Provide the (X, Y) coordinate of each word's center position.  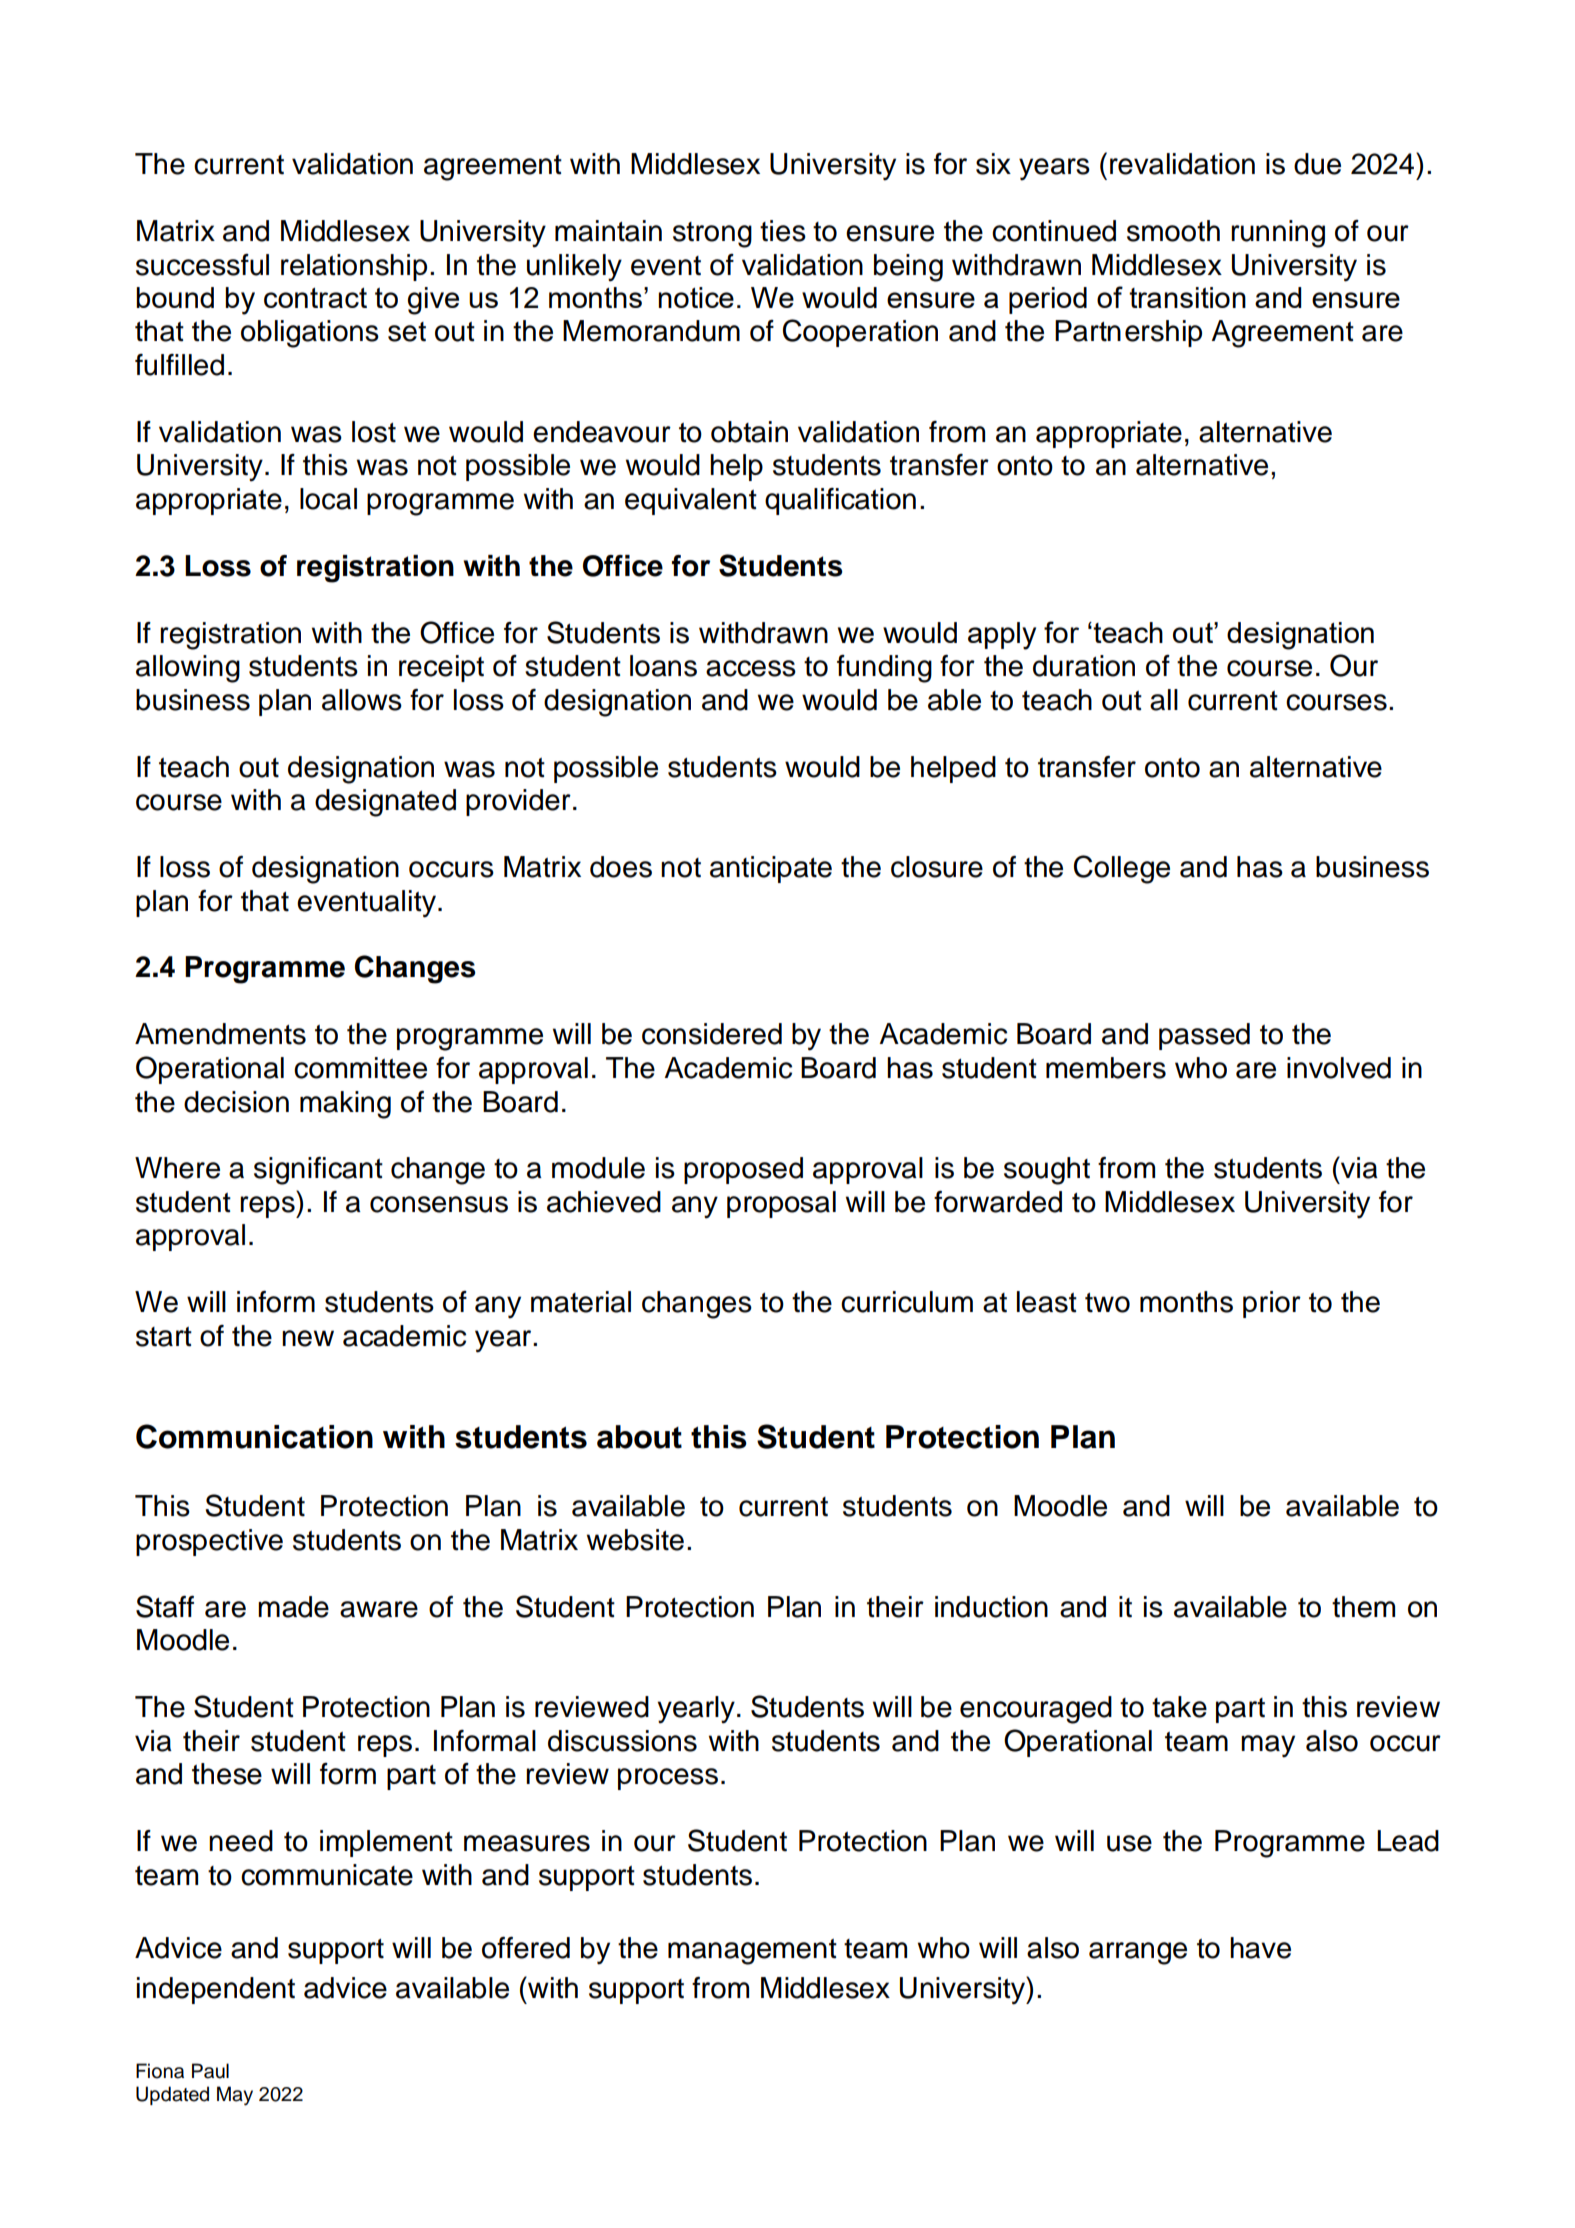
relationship (354, 267)
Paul (210, 2071)
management (752, 1952)
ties (783, 231)
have (1260, 1948)
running (1278, 234)
